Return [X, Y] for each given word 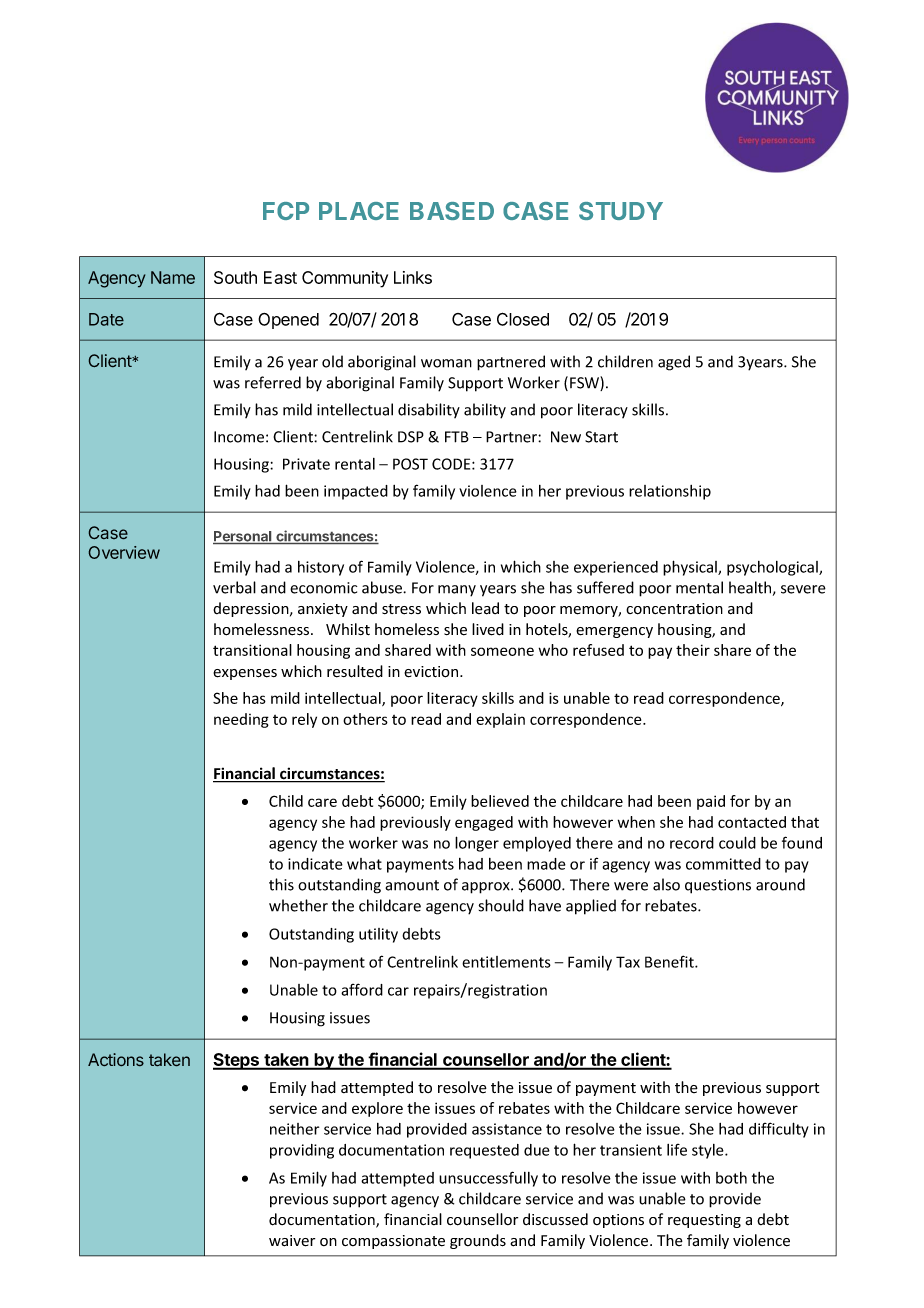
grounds [478, 1241]
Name [173, 277]
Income [239, 437]
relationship [670, 492]
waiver [292, 1241]
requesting [704, 1221]
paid [711, 802]
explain [500, 720]
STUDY [621, 211]
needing [241, 720]
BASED [452, 211]
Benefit [670, 961]
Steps [237, 1061]
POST [410, 464]
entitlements [506, 962]
